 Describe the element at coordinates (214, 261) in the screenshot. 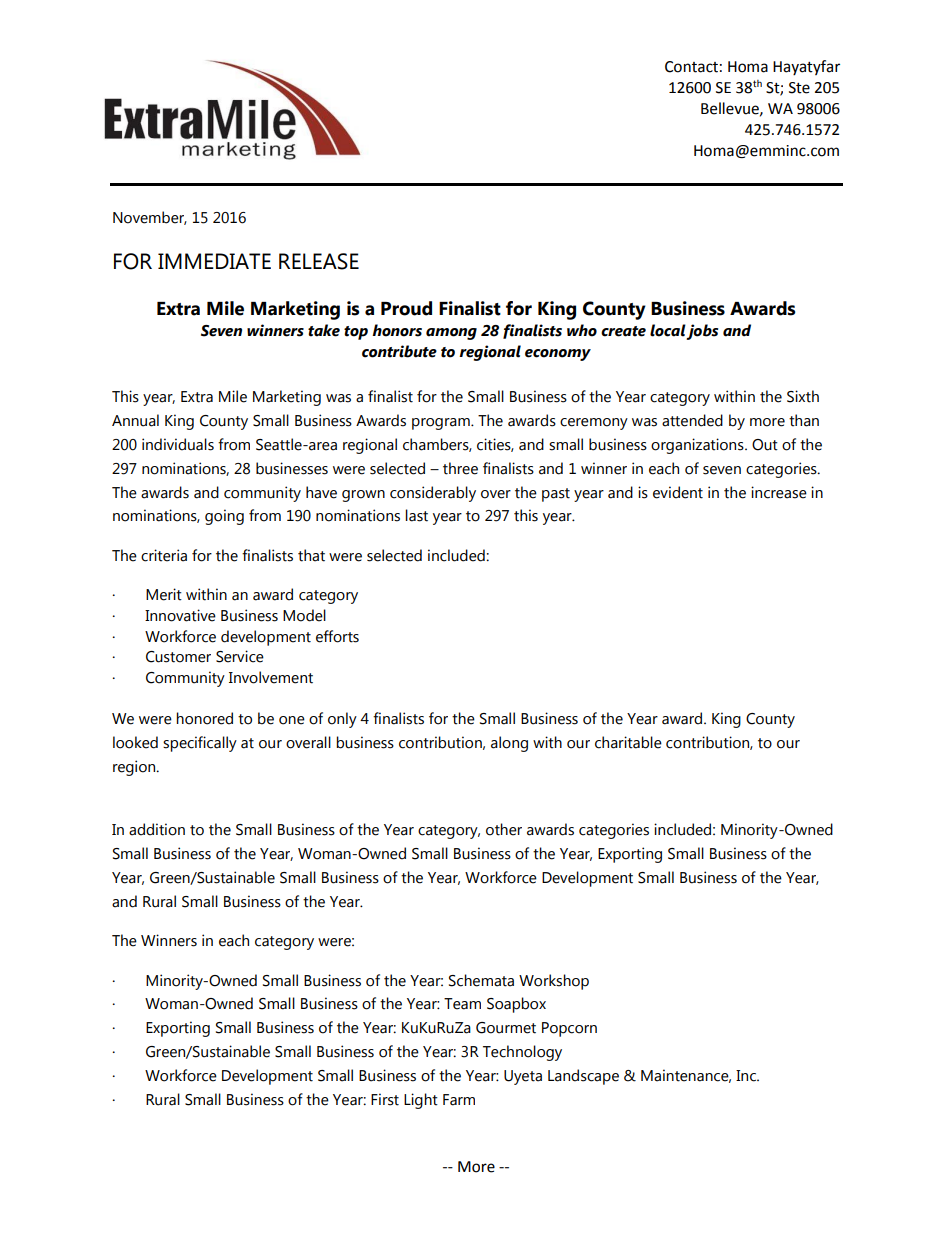

I see `IMMEDIATE` at that location.
